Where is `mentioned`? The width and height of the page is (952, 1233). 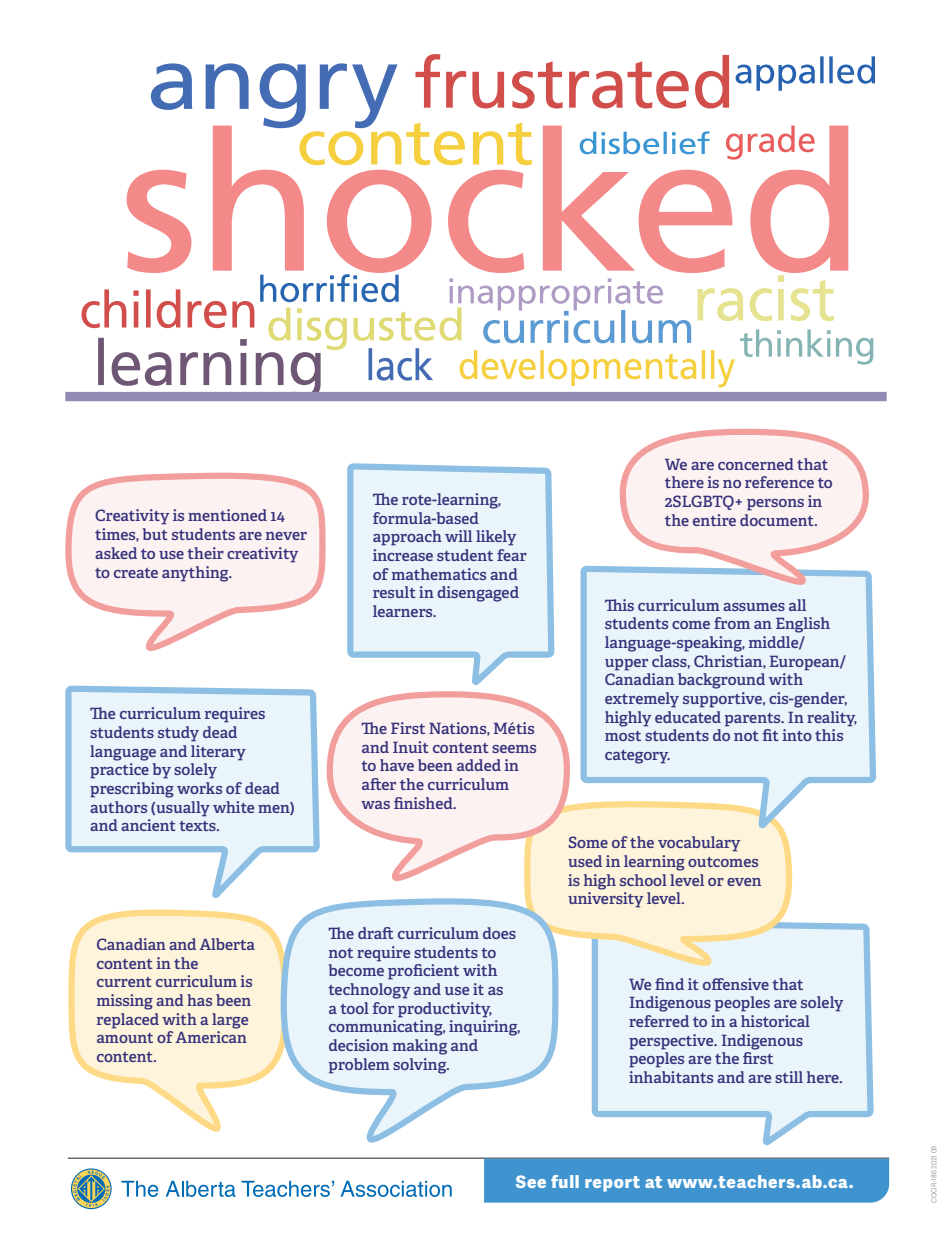 mentioned is located at coordinates (227, 515).
